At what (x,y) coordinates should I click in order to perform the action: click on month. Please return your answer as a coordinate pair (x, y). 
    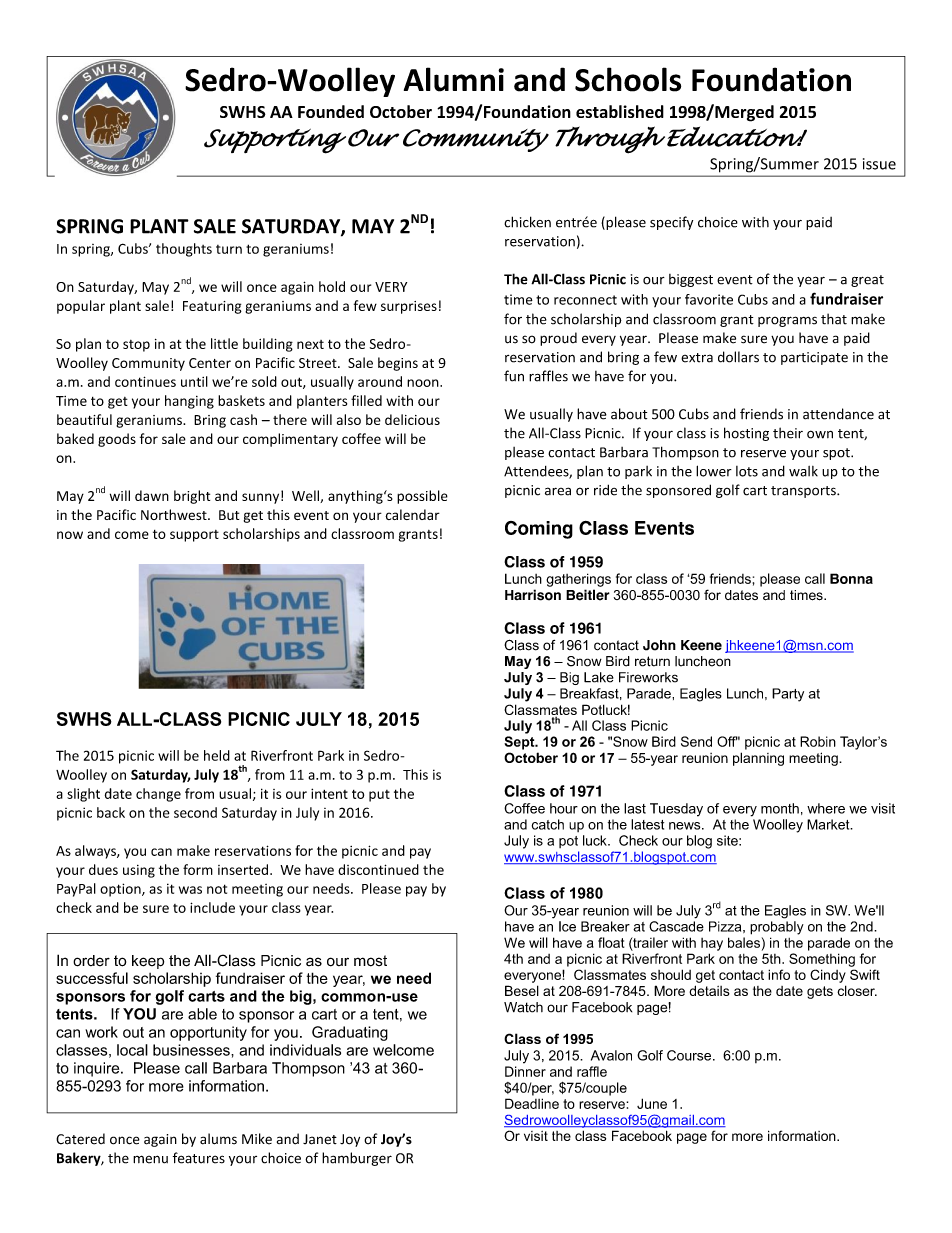
    Looking at the image, I should click on (780, 808).
